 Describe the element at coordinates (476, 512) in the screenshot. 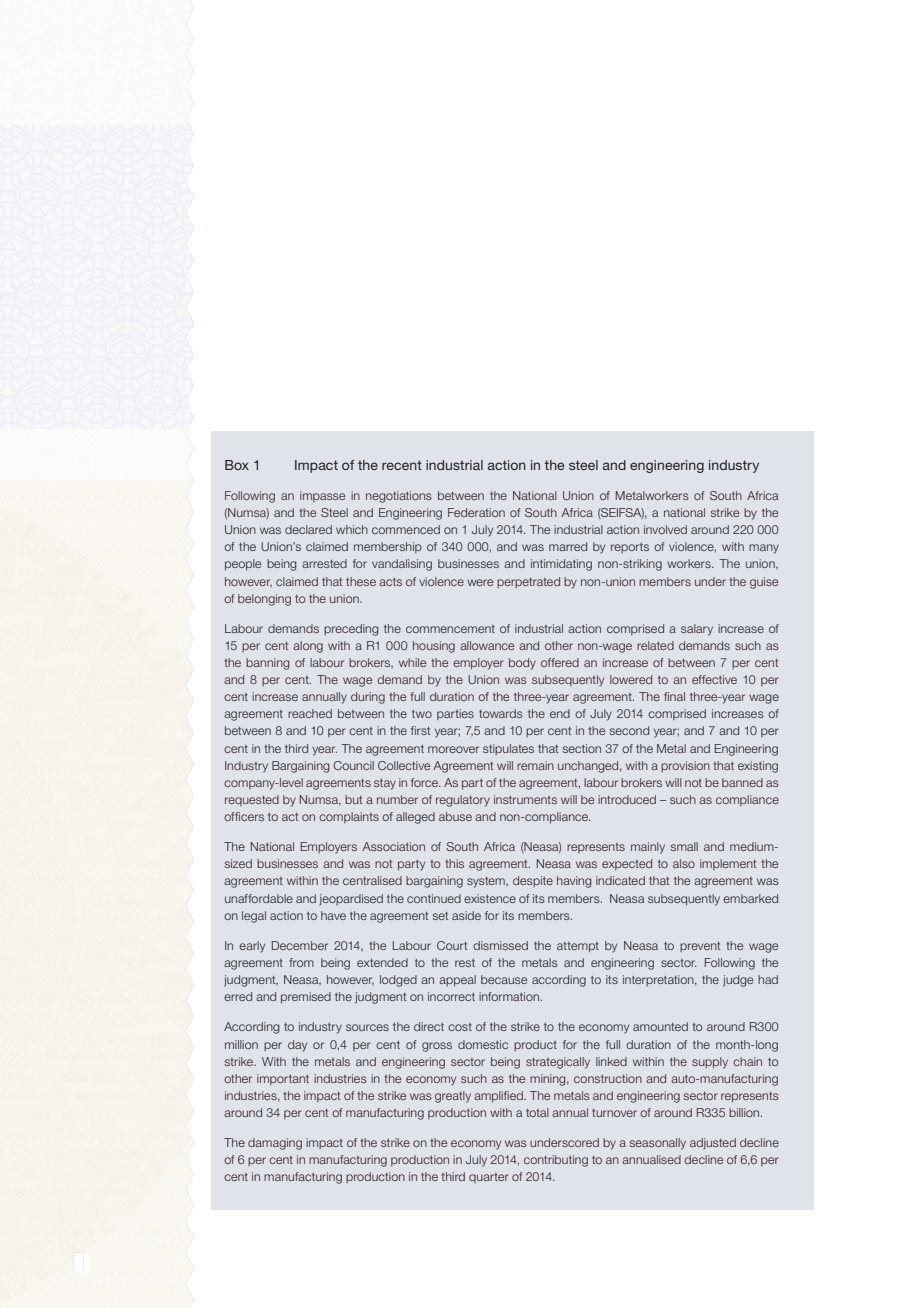

I see `Federation` at that location.
